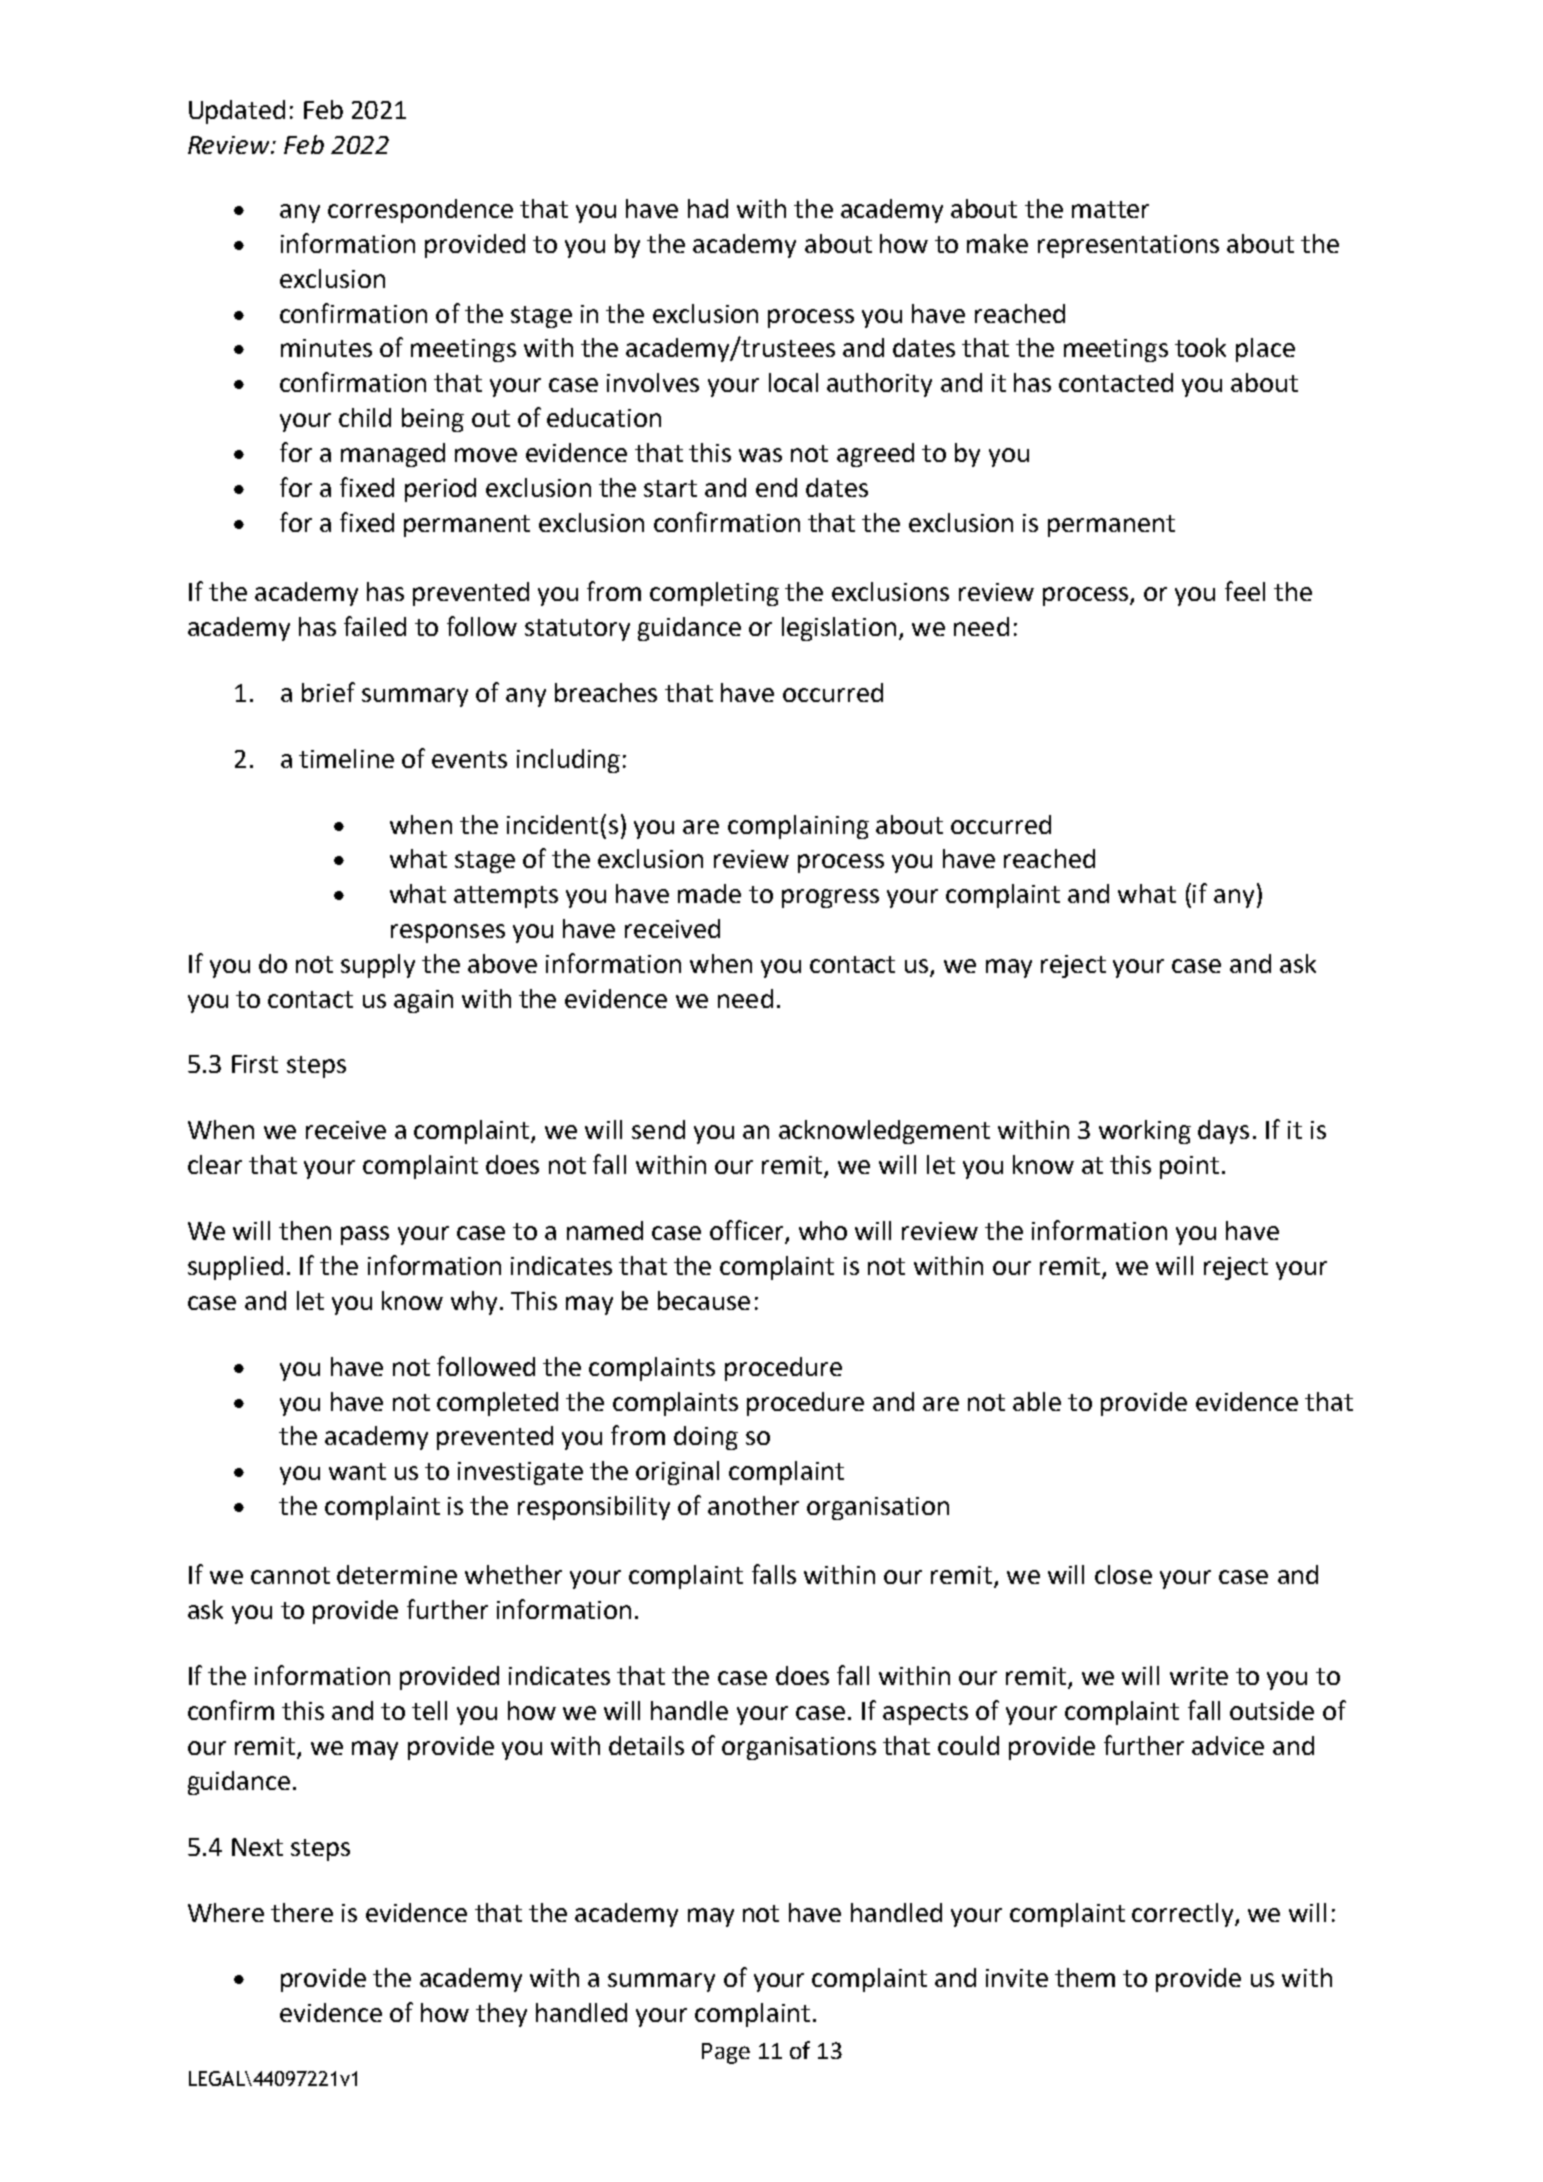  What do you see at coordinates (420, 211) in the screenshot?
I see `correspondence` at bounding box center [420, 211].
